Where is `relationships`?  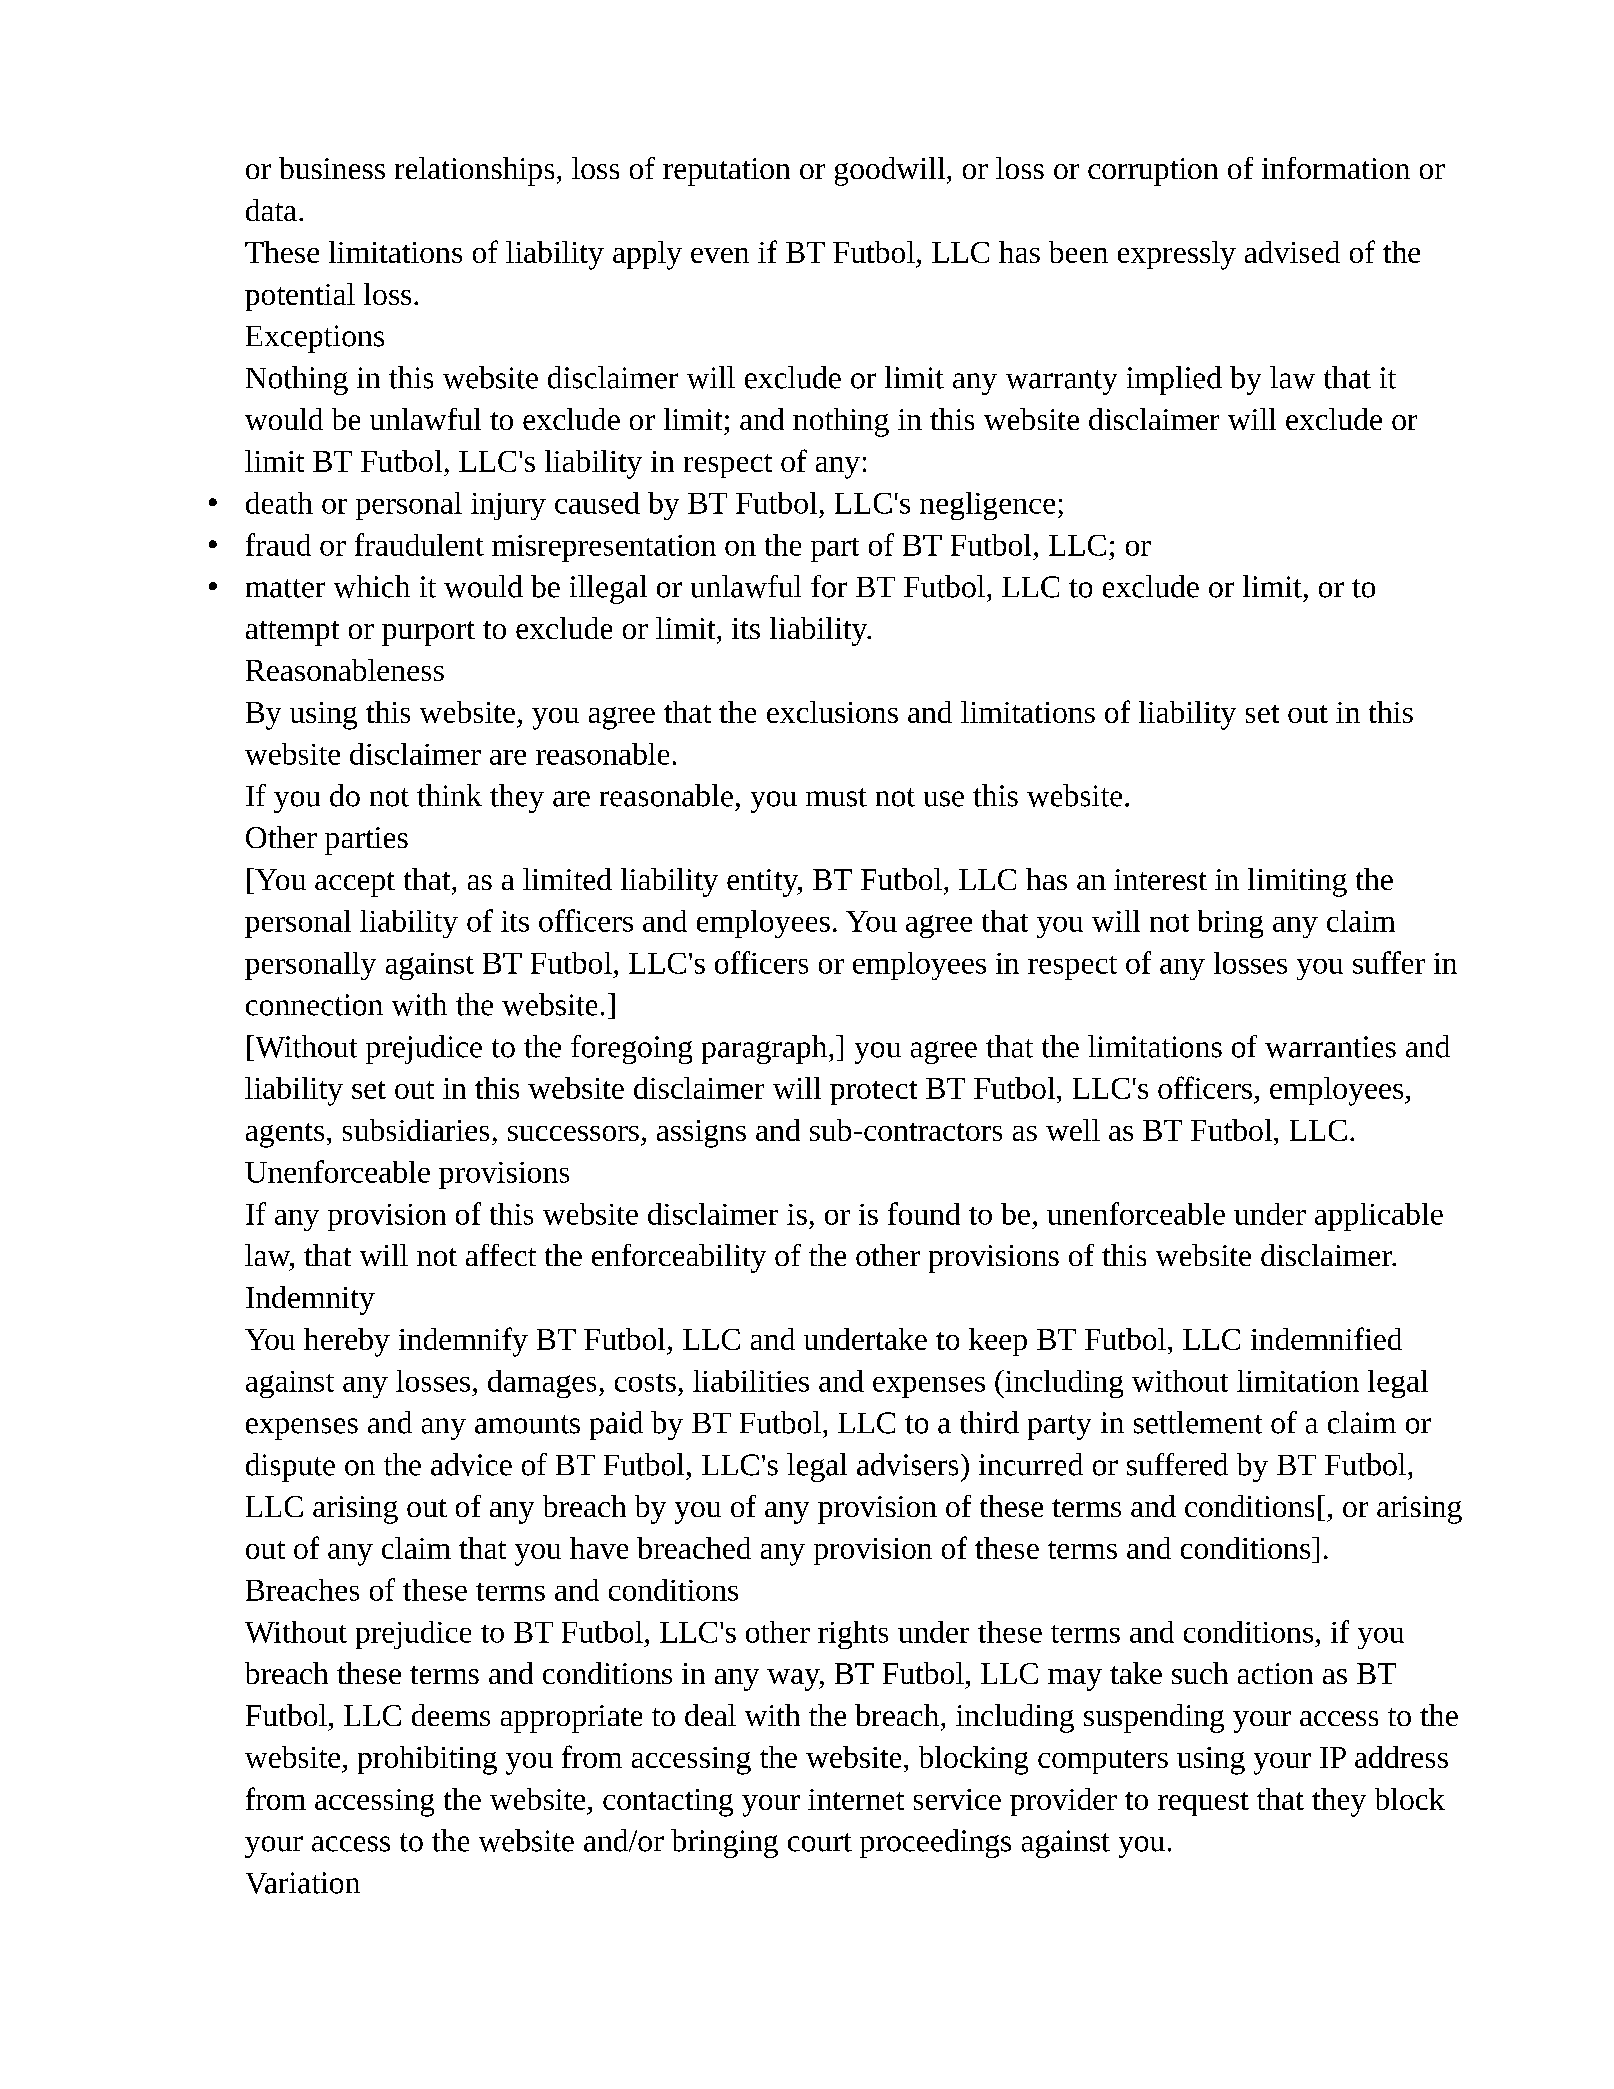
relationships is located at coordinates (474, 171).
